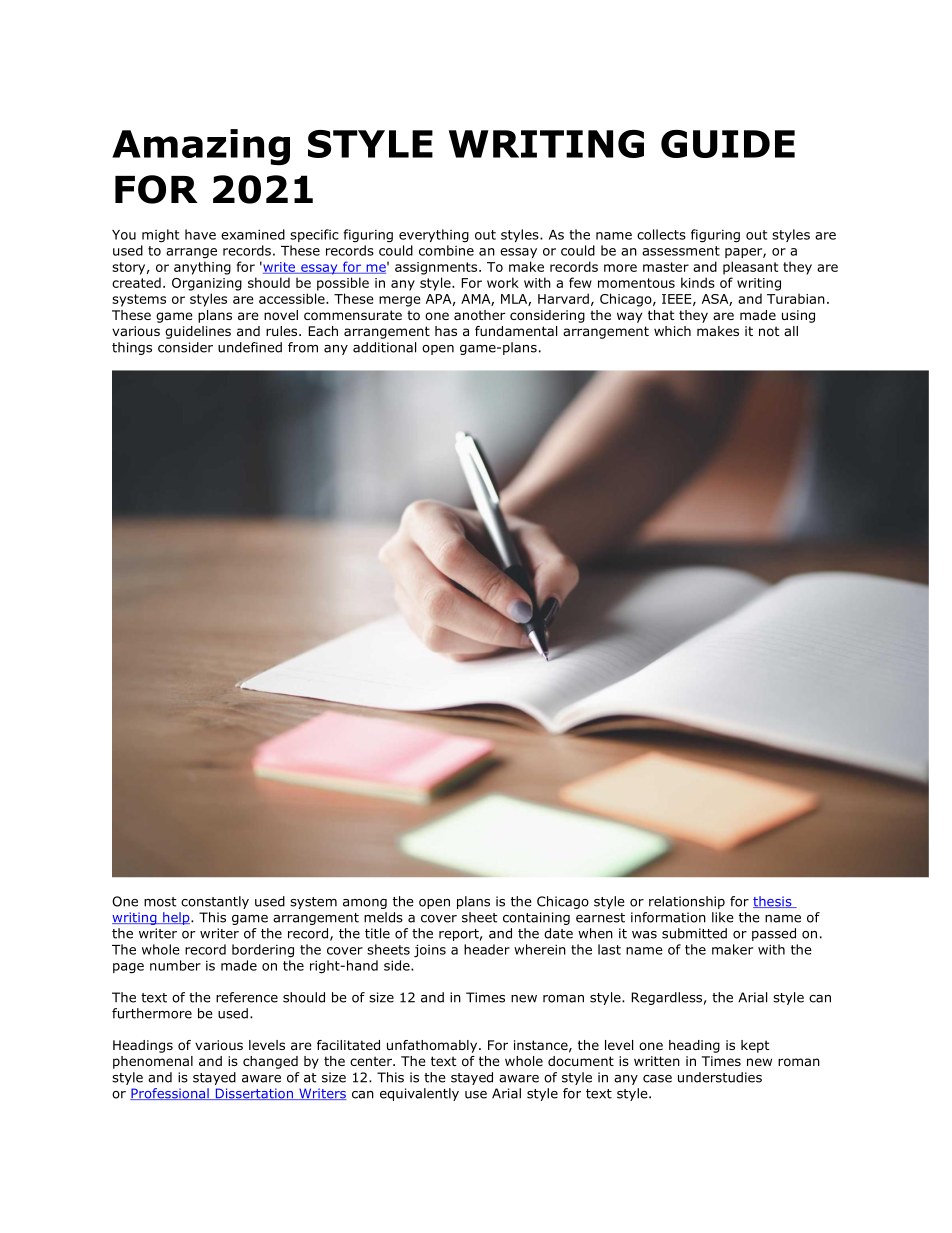  Describe the element at coordinates (153, 1062) in the document. I see `phenomenal` at that location.
